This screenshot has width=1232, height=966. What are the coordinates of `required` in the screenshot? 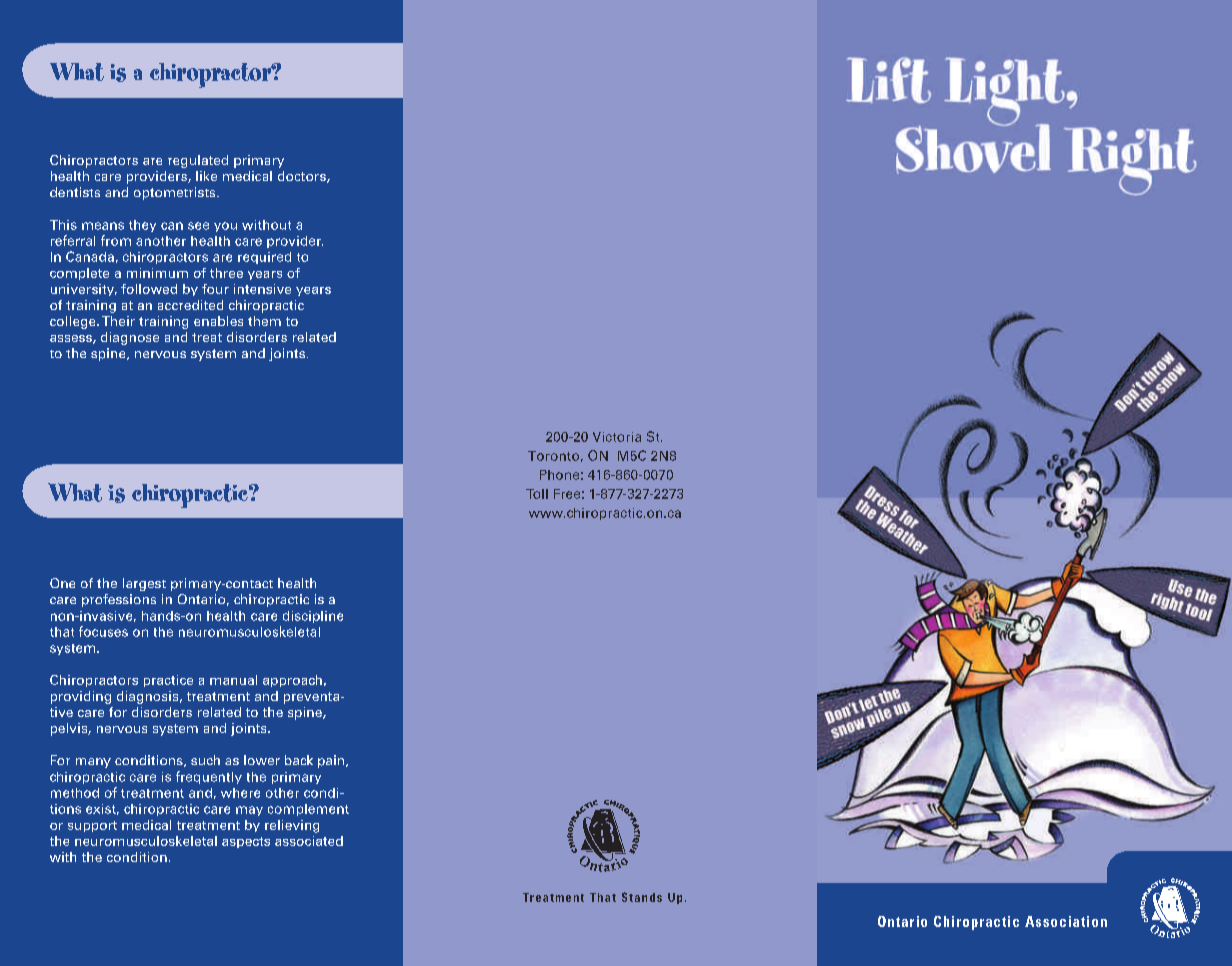 It's located at (264, 258).
